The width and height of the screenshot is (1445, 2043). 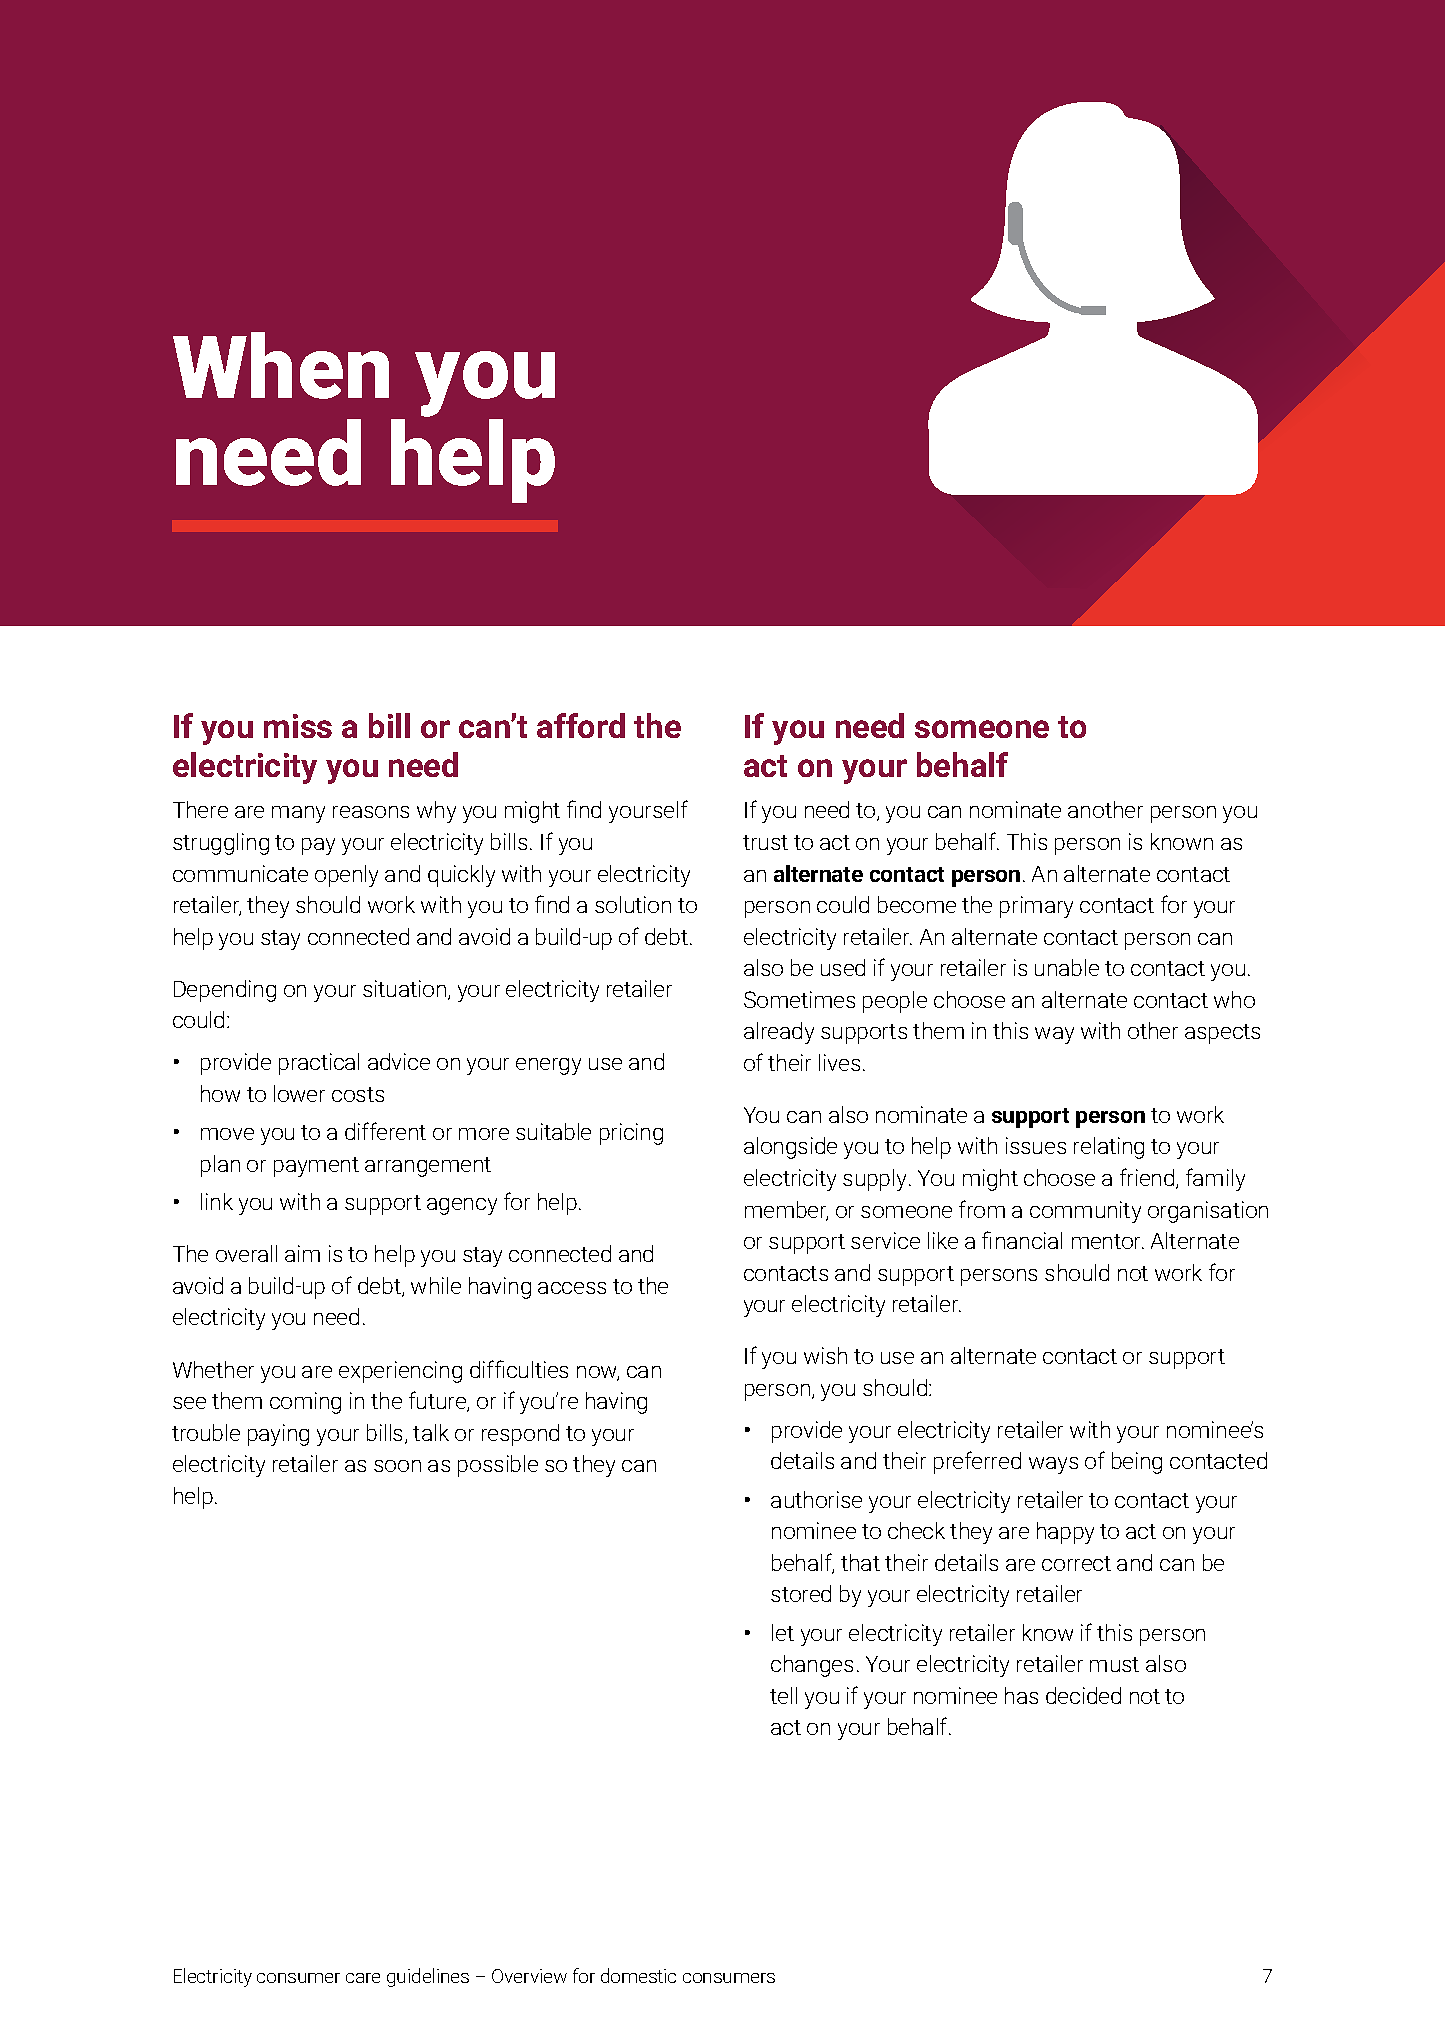 What do you see at coordinates (816, 1499) in the screenshot?
I see `authorise` at bounding box center [816, 1499].
